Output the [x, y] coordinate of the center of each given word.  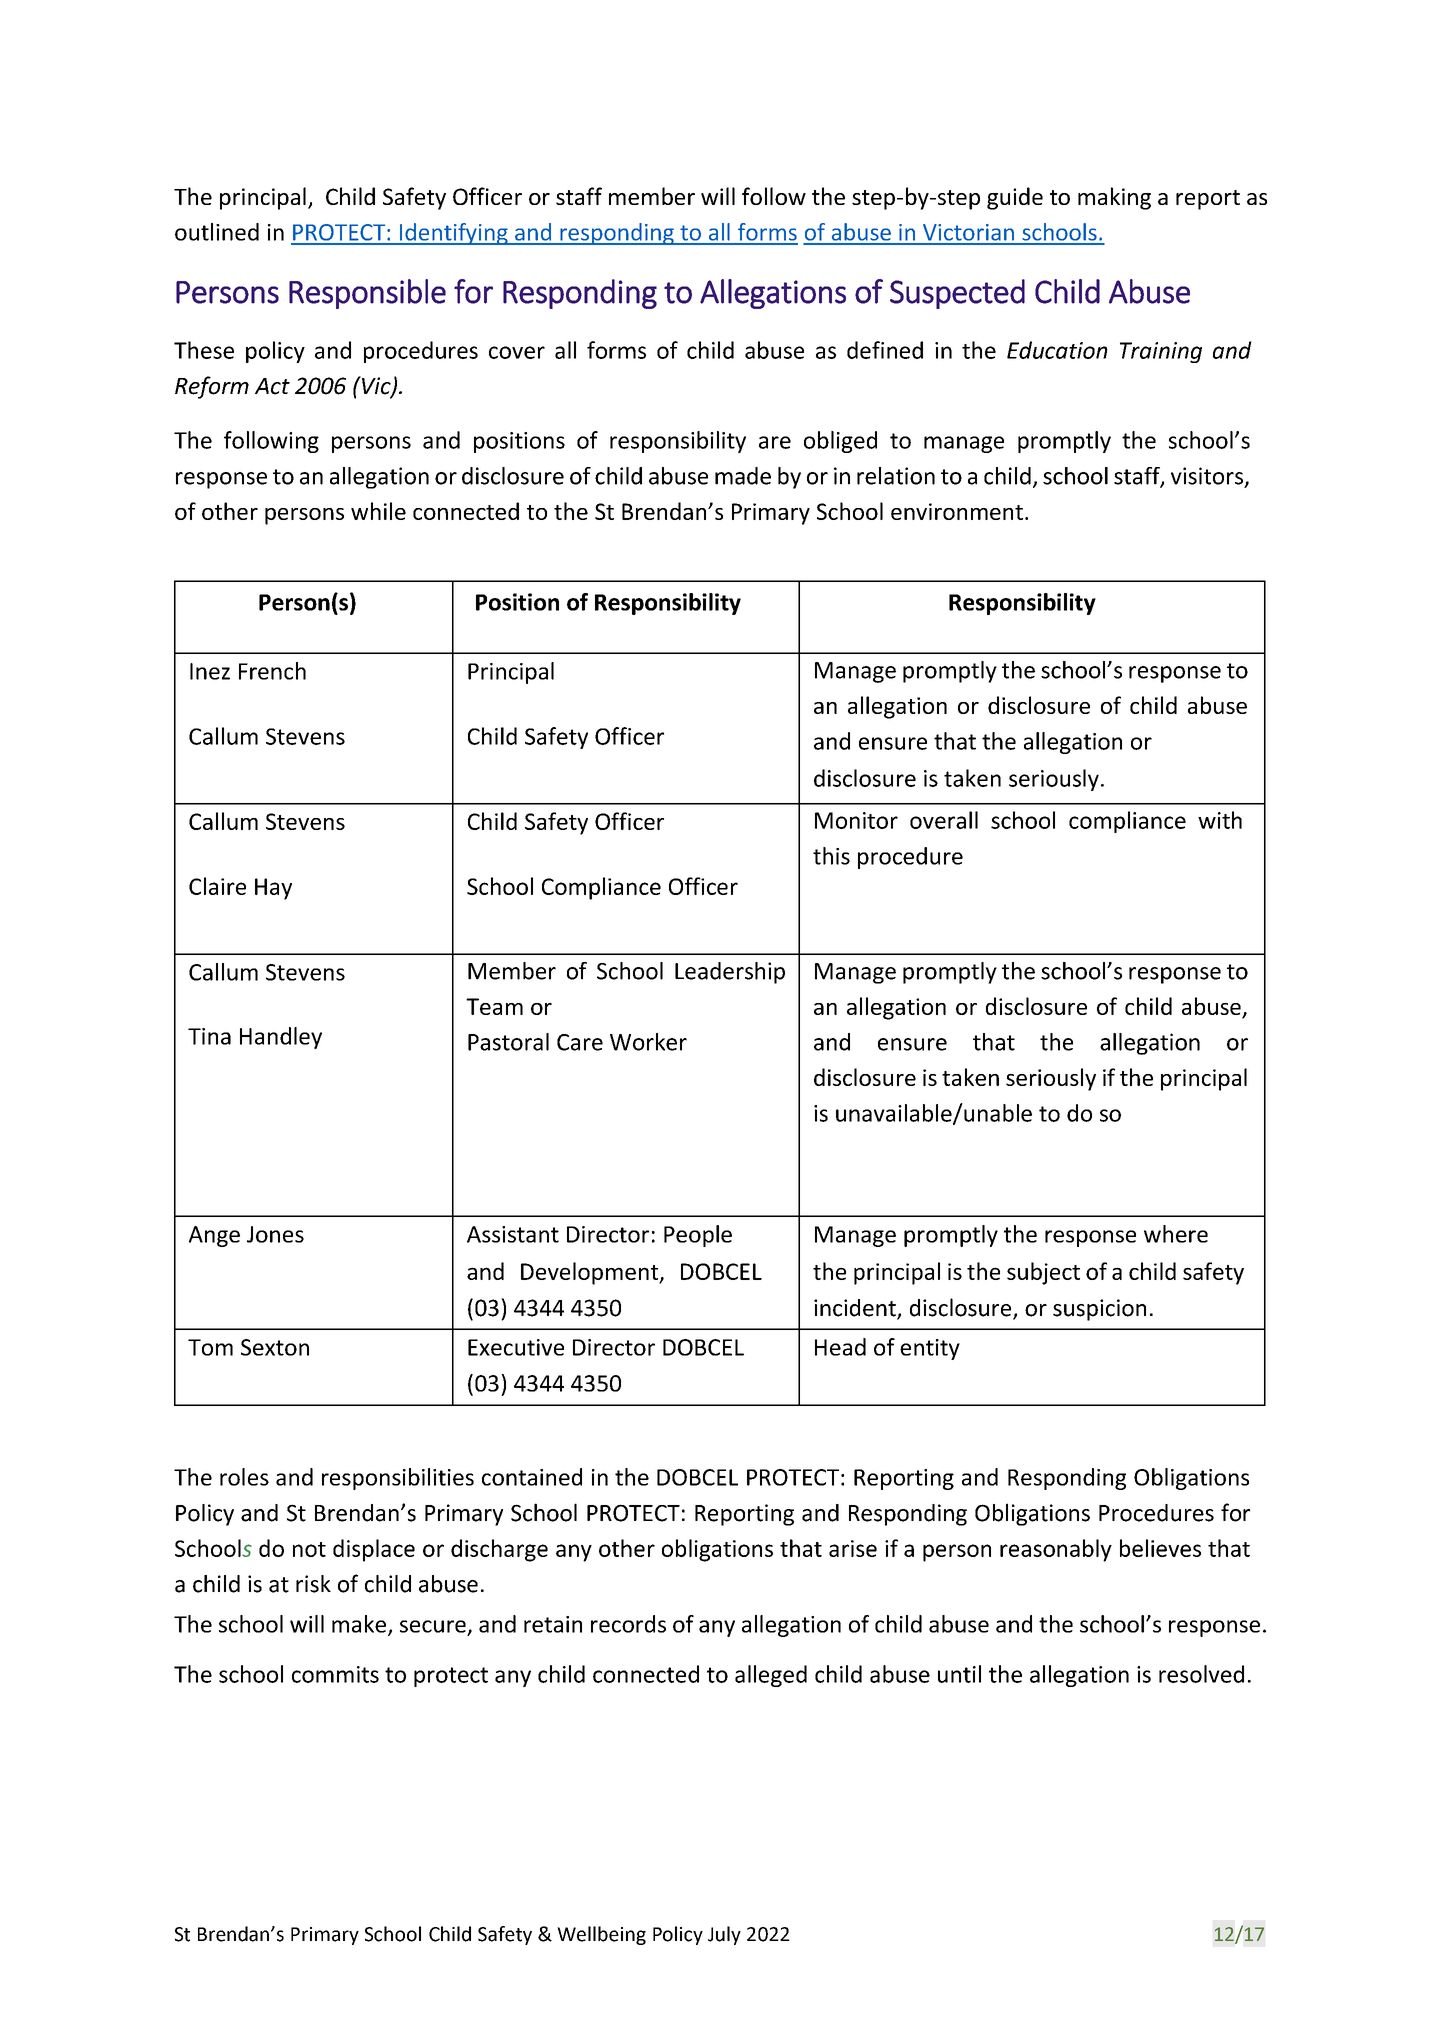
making [1114, 198]
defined [885, 350]
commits [335, 1674]
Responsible [367, 294]
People [698, 1236]
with [1220, 820]
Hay [273, 889]
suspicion [1099, 1310]
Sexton [275, 1347]
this [831, 856]
